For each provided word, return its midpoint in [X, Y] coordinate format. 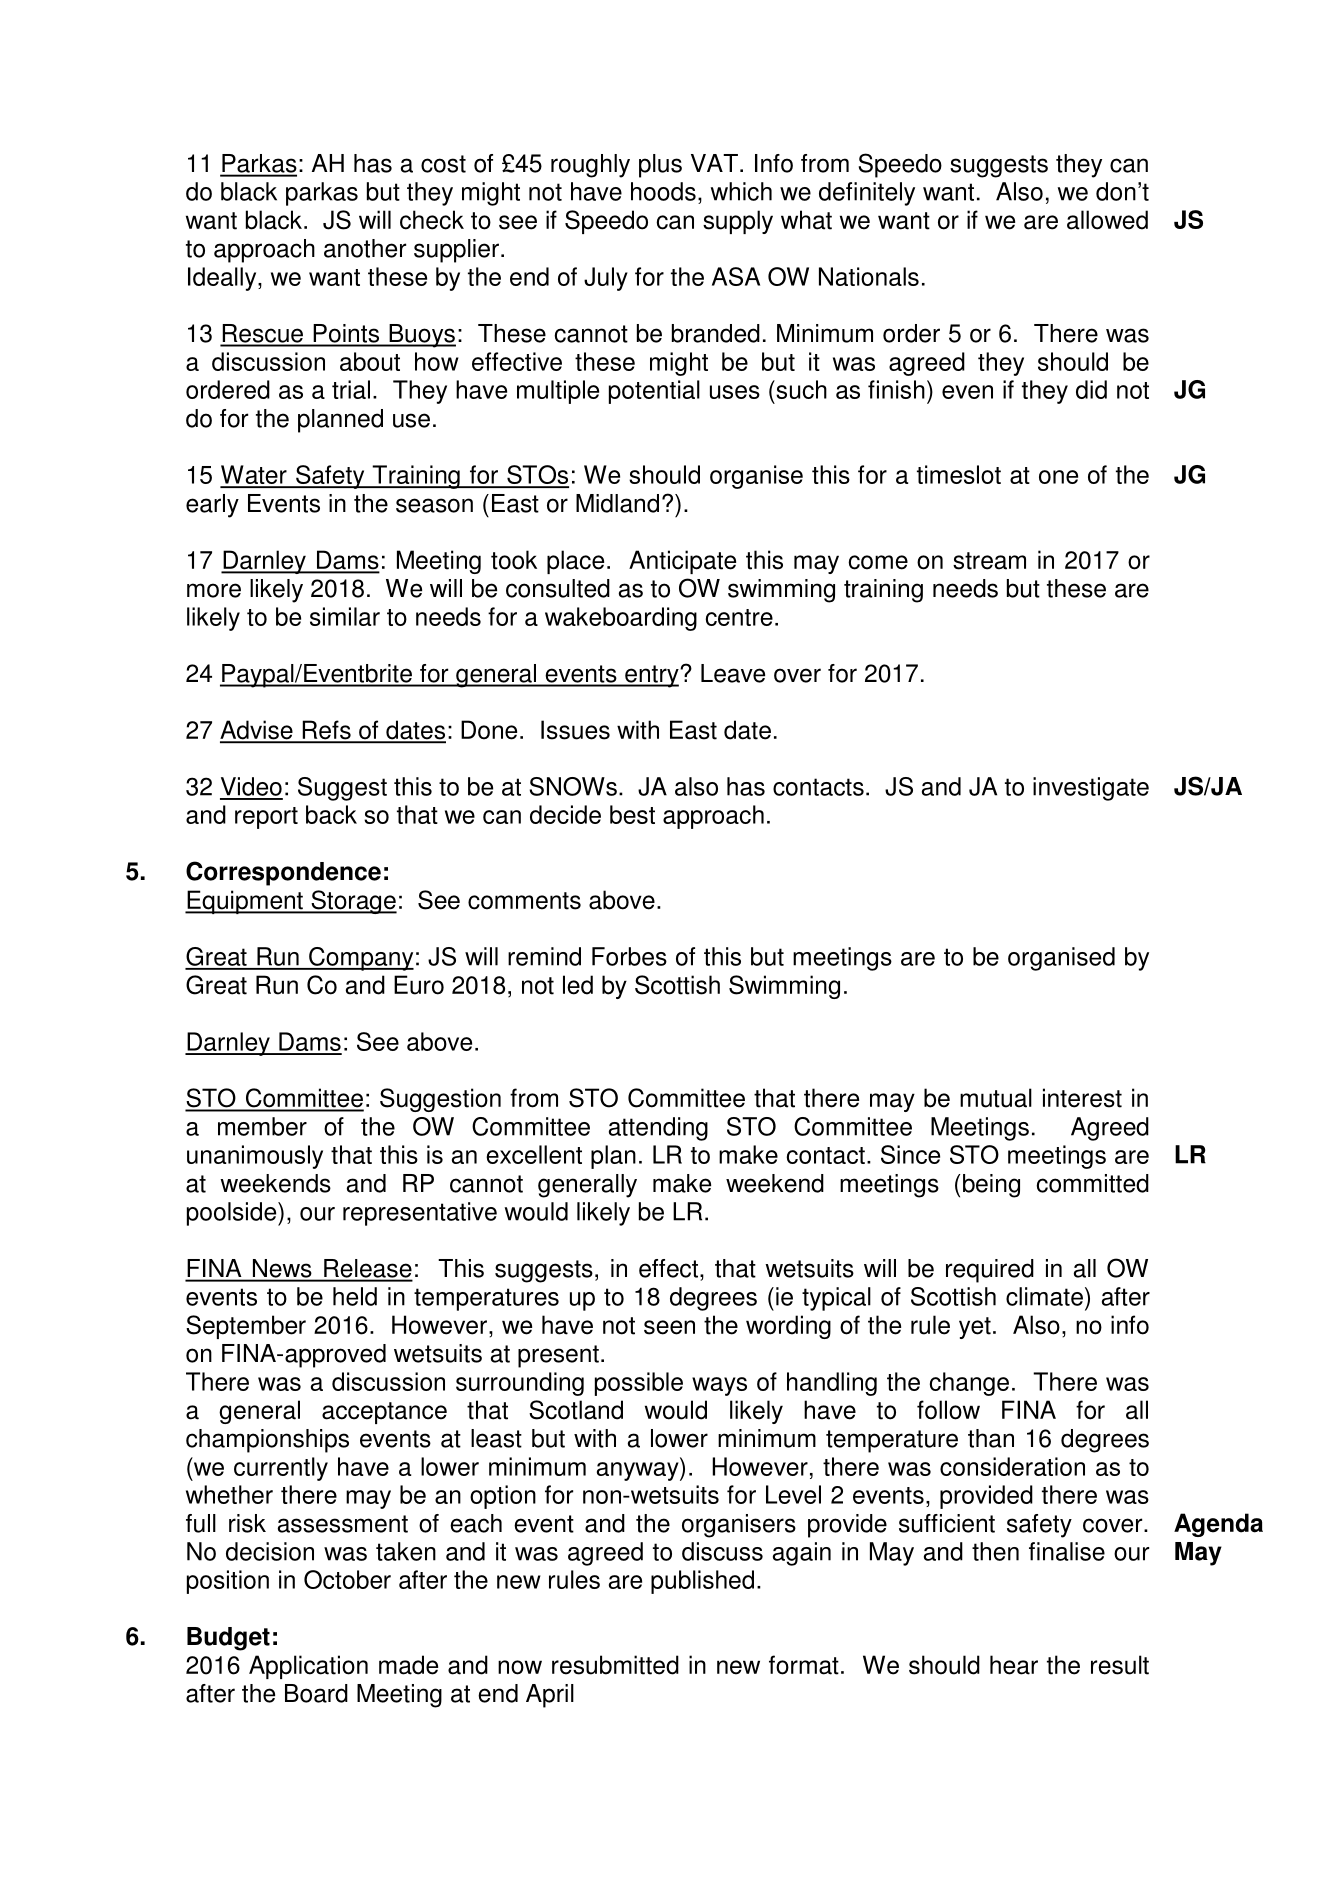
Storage [353, 902]
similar [345, 616]
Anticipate [682, 562]
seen [669, 1327]
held [355, 1296]
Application [308, 1667]
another [365, 248]
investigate [1091, 789]
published [702, 1582]
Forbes [629, 956]
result [1120, 1665]
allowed [1107, 220]
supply [738, 222]
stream [989, 561]
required [990, 1271]
